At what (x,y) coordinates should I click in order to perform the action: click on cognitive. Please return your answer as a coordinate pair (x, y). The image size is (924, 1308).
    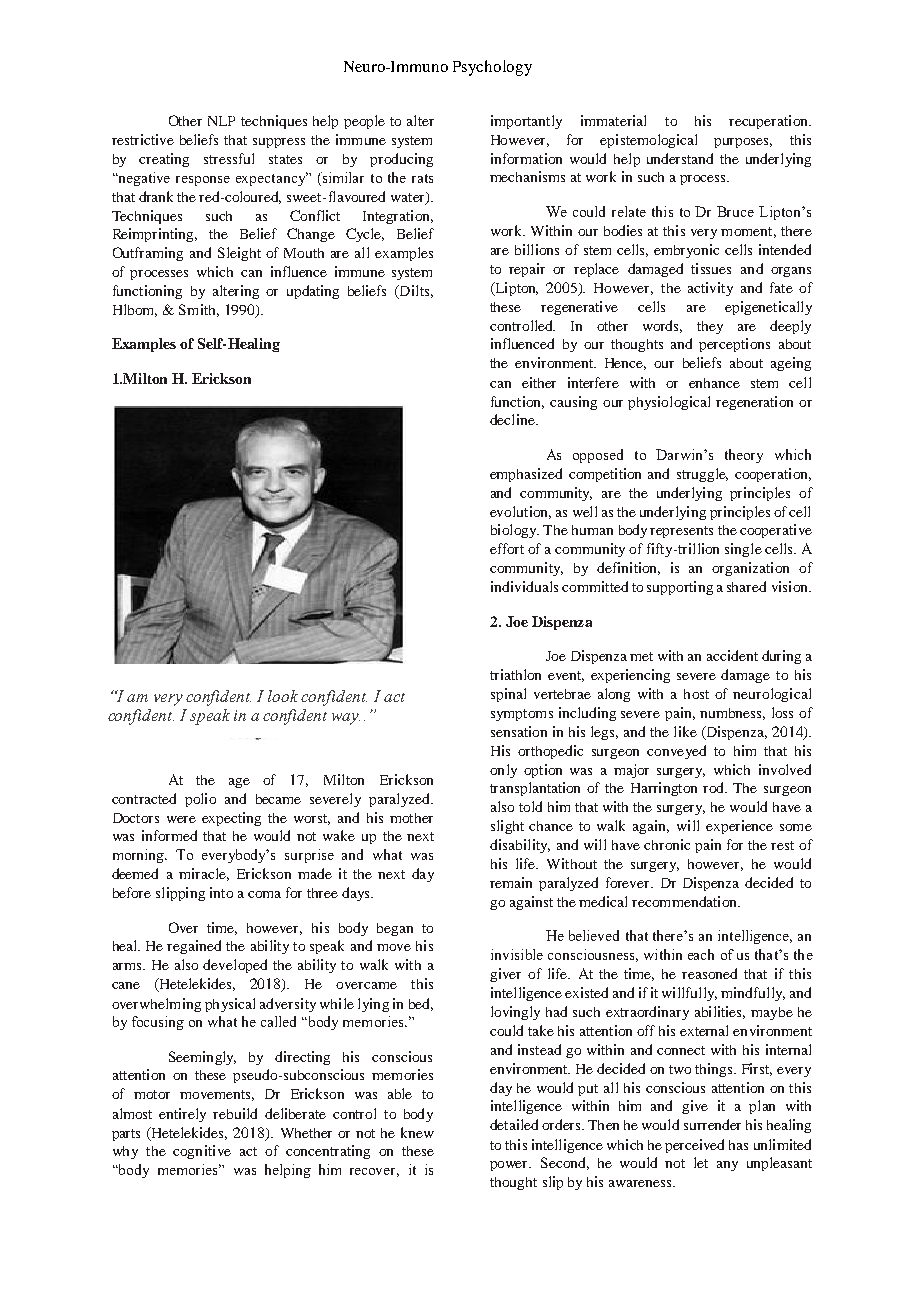
    Looking at the image, I should click on (202, 1152).
